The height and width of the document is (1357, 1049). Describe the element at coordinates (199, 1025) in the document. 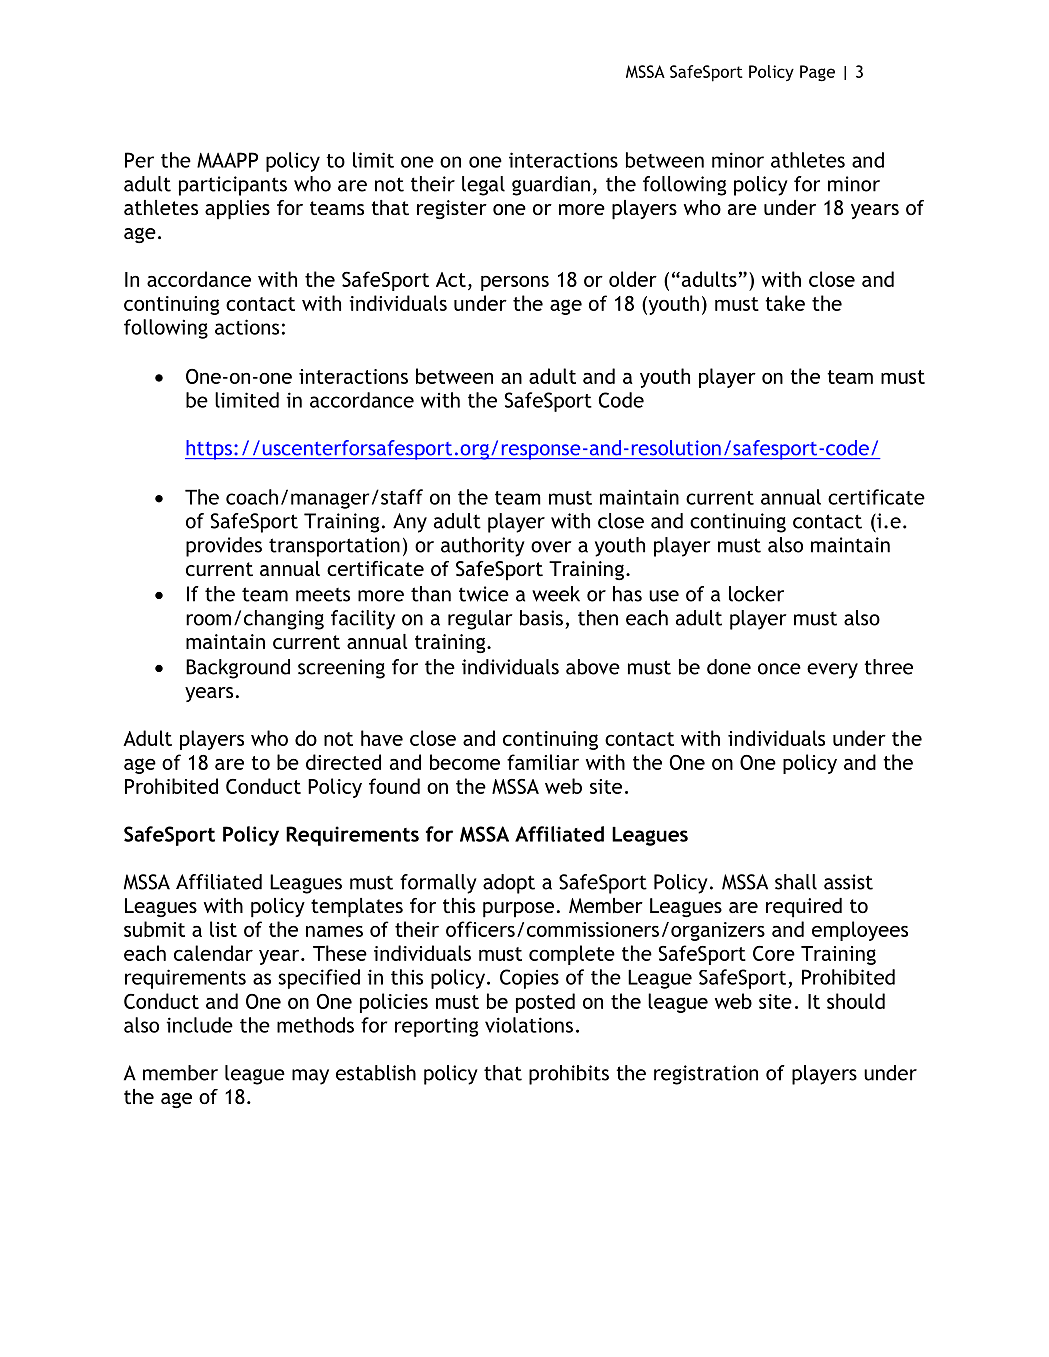

I see `include` at that location.
